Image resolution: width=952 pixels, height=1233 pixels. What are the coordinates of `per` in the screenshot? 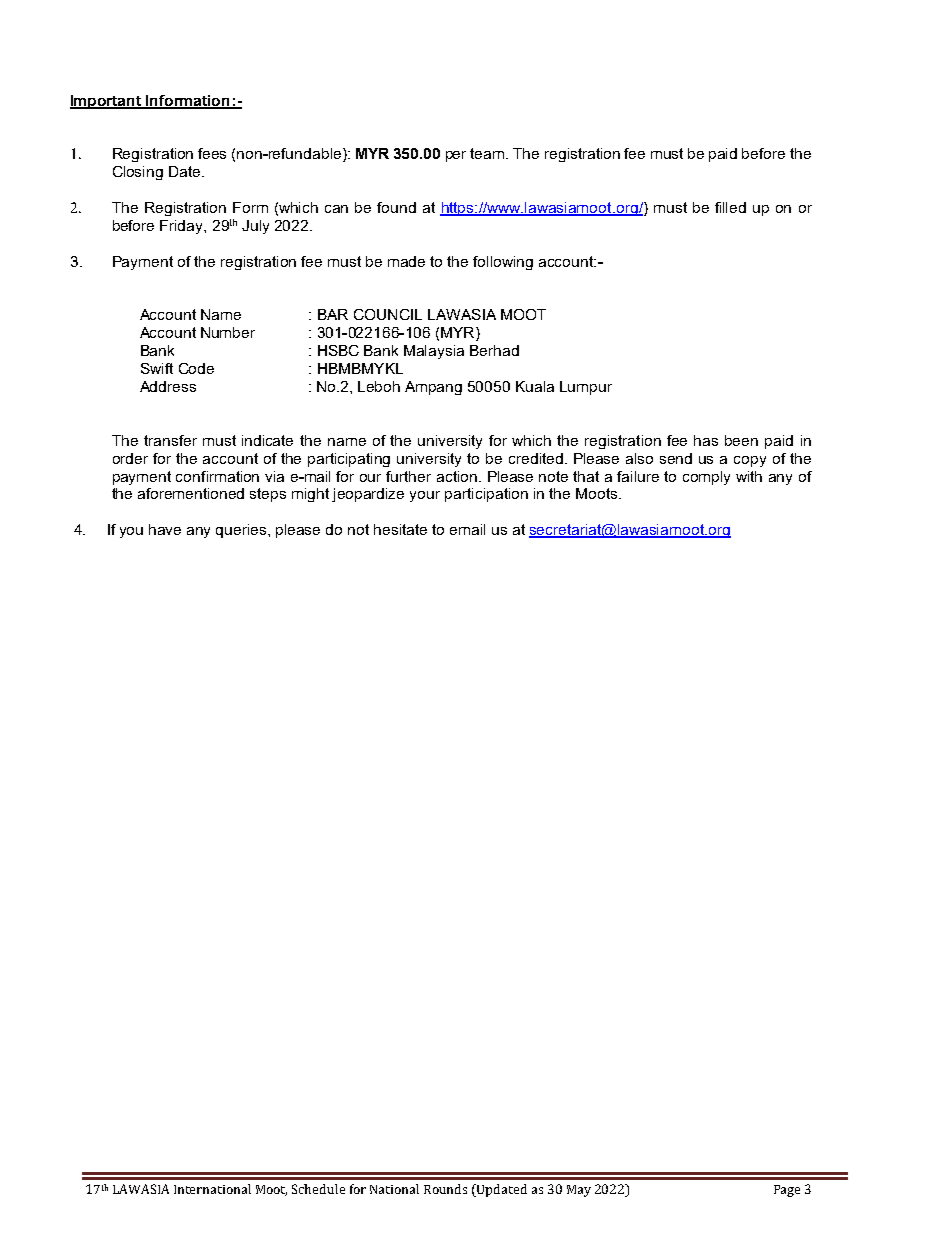 It's located at (456, 156).
